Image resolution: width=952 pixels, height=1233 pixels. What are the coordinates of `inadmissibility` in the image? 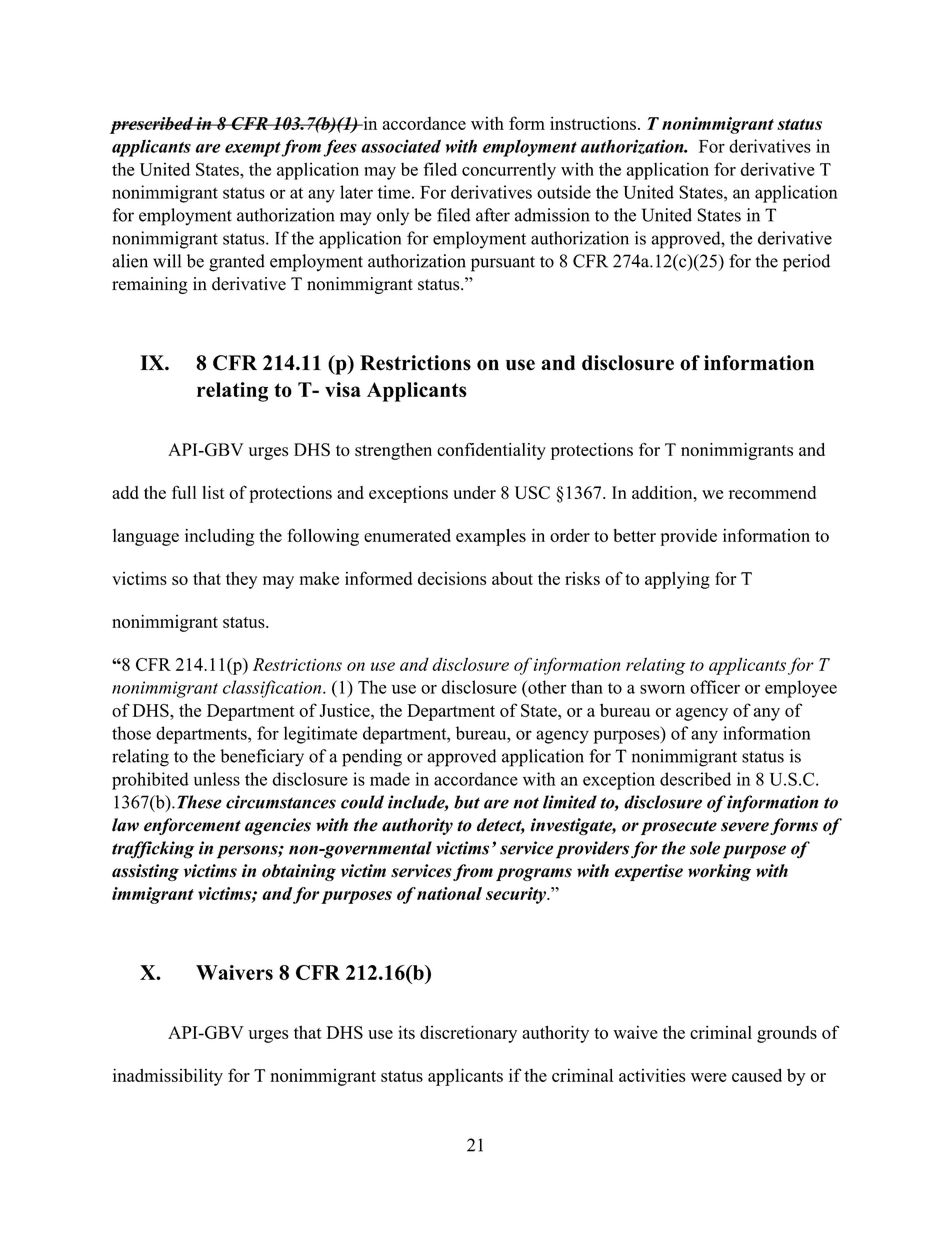 It's located at (168, 1077).
